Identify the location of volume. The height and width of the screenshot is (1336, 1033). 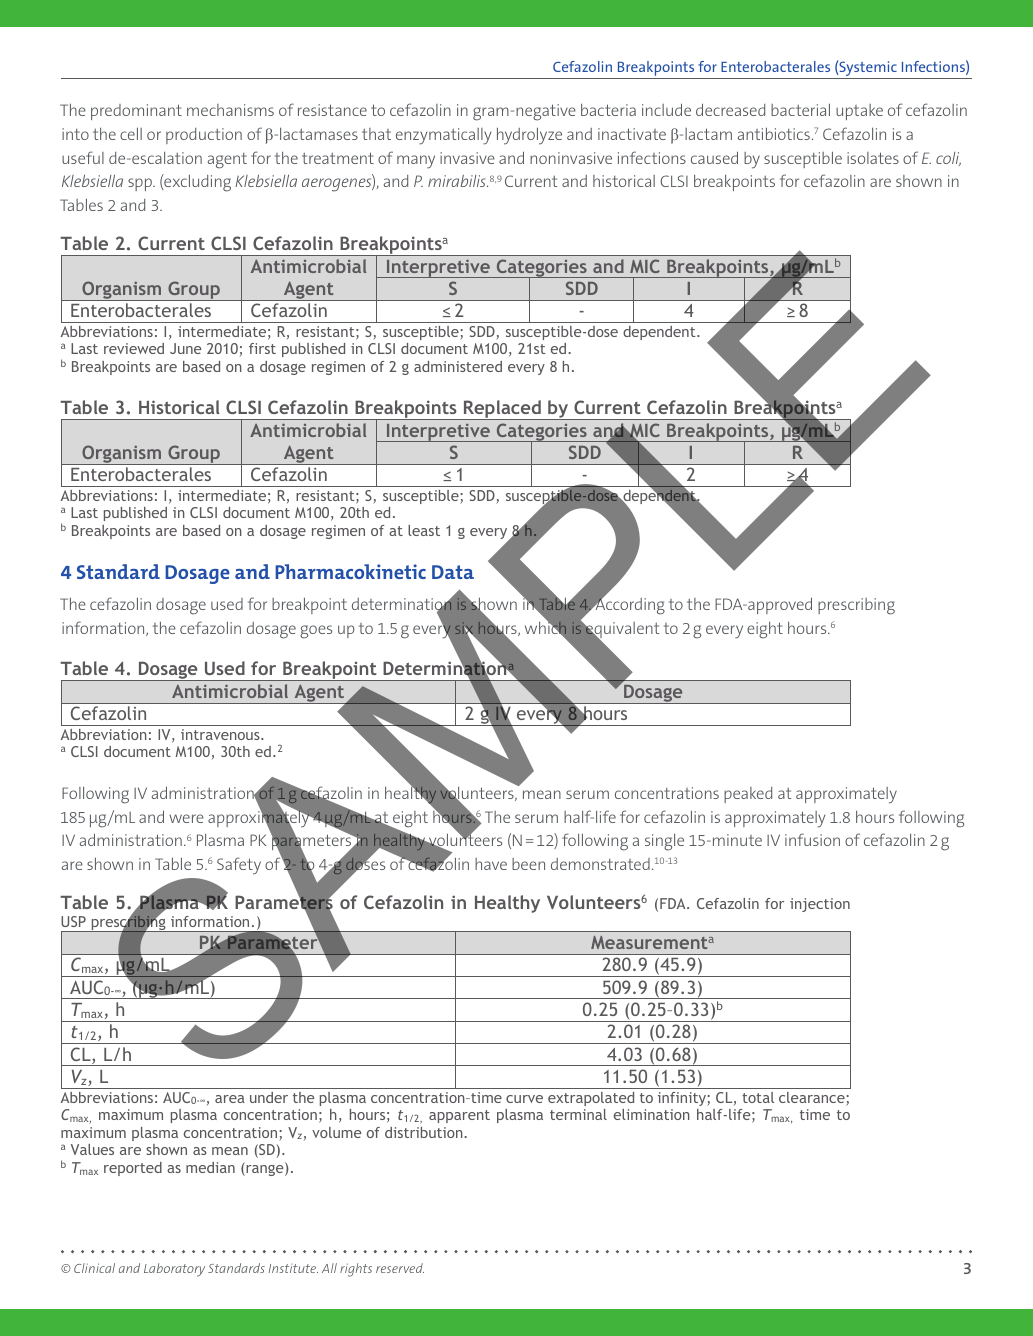
(336, 1132).
